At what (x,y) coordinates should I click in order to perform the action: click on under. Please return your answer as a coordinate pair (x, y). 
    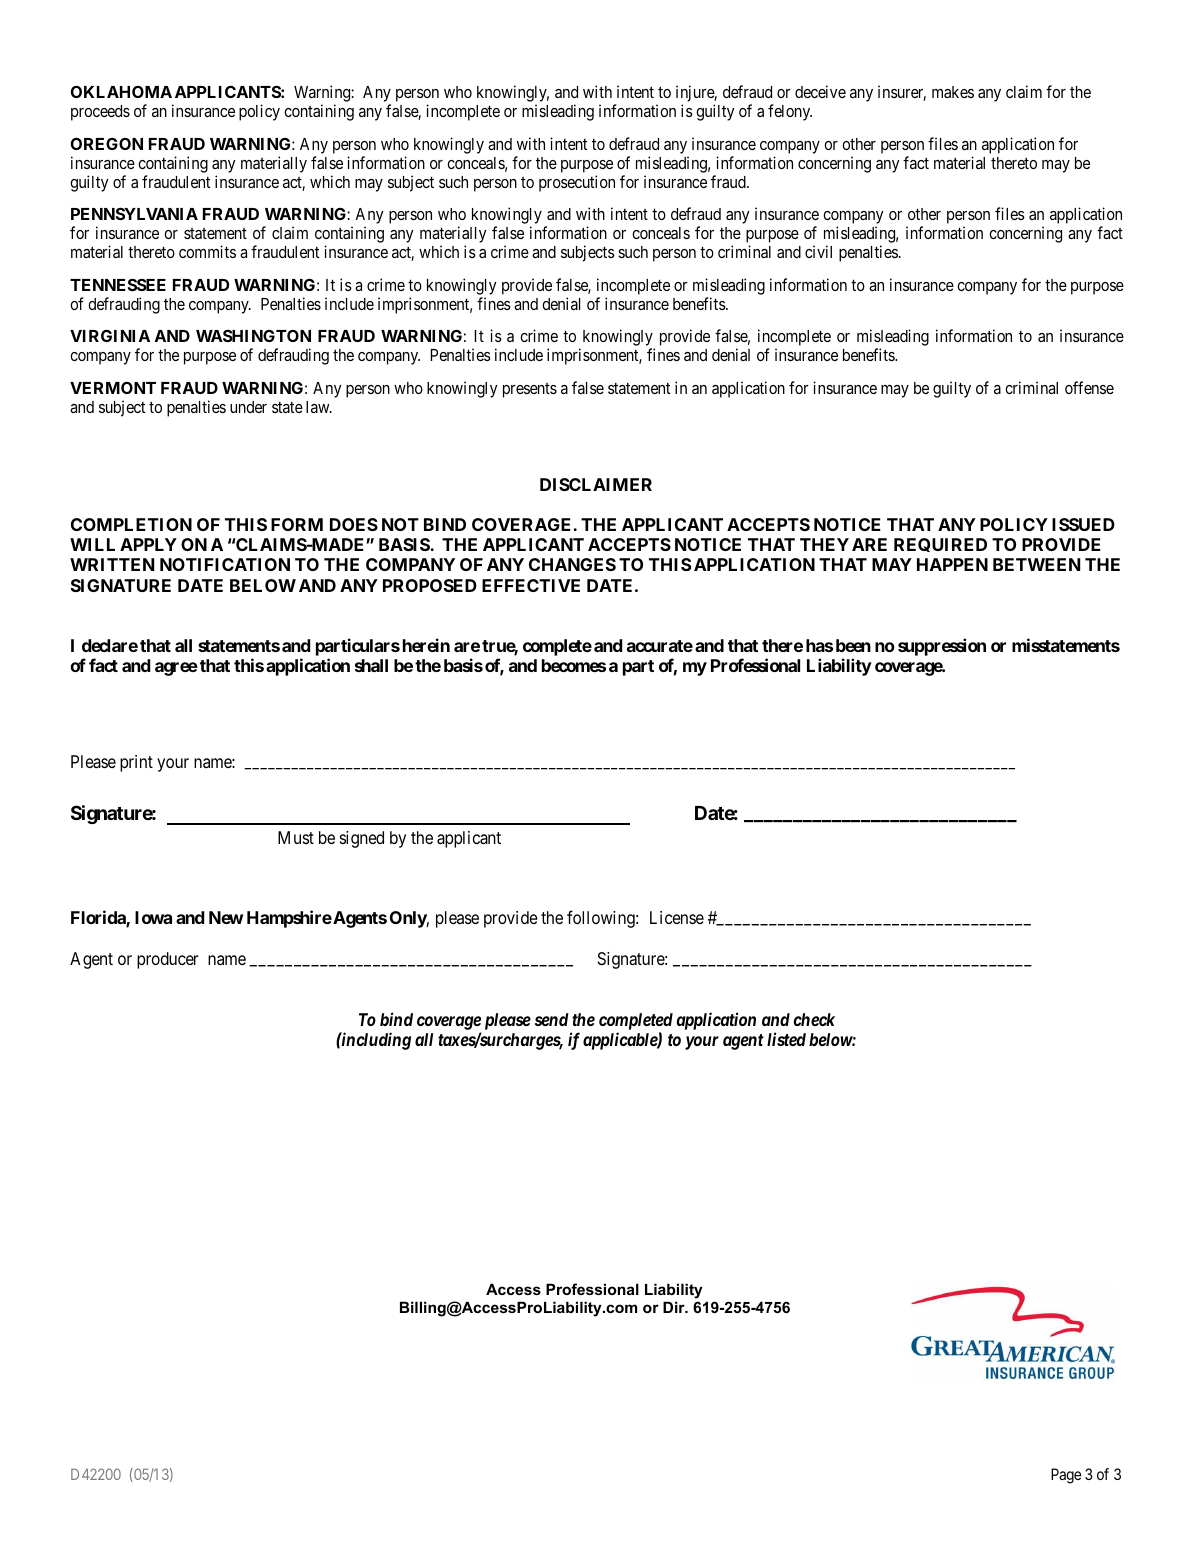
    Looking at the image, I should click on (248, 407).
